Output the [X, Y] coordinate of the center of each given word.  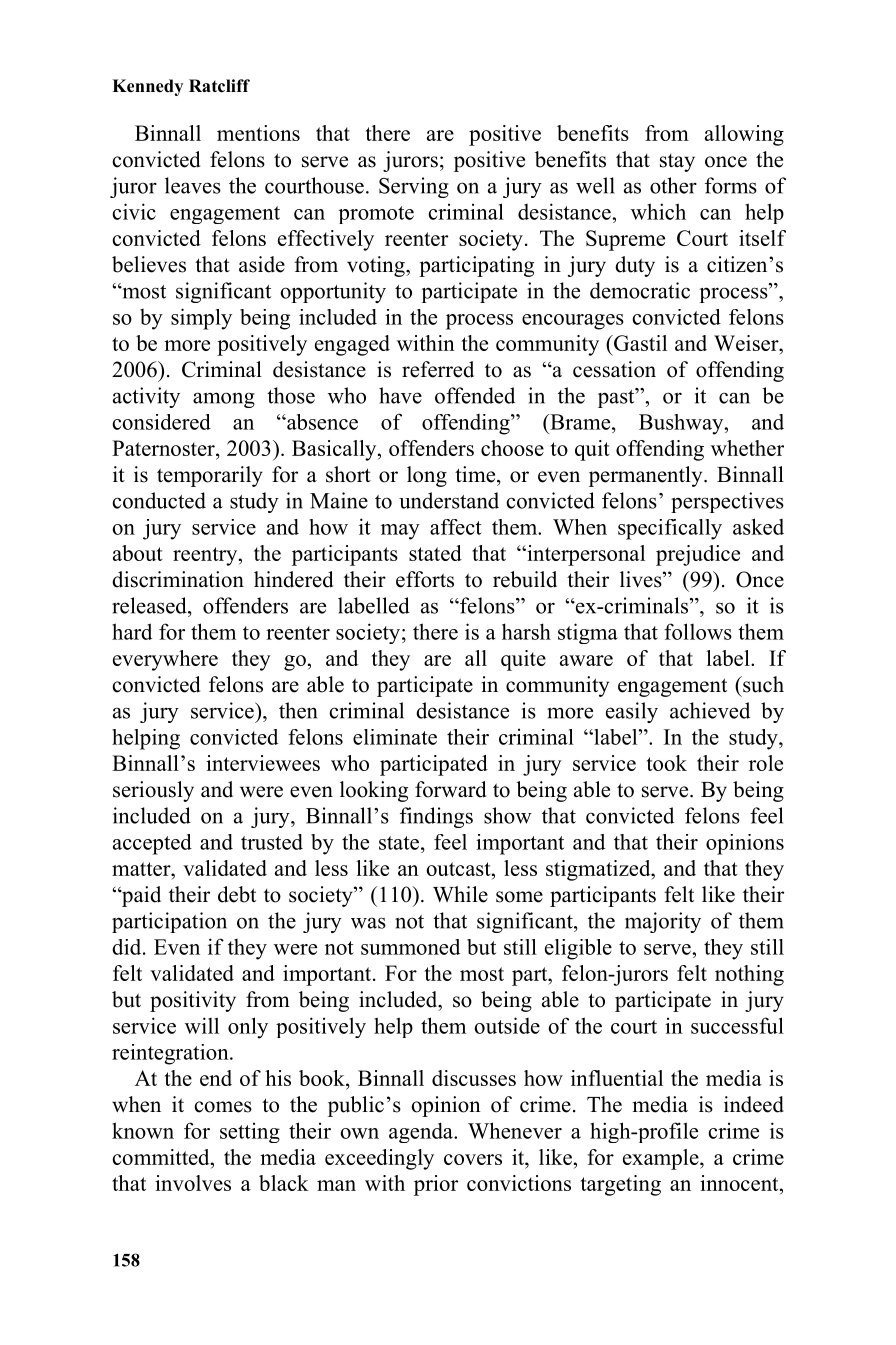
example [662, 1159]
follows [698, 631]
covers [473, 1159]
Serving [414, 187]
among [224, 400]
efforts [425, 579]
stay [677, 163]
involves [193, 1183]
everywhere [165, 660]
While [460, 894]
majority [663, 922]
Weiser [747, 343]
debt [237, 894]
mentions [258, 133]
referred [438, 369]
